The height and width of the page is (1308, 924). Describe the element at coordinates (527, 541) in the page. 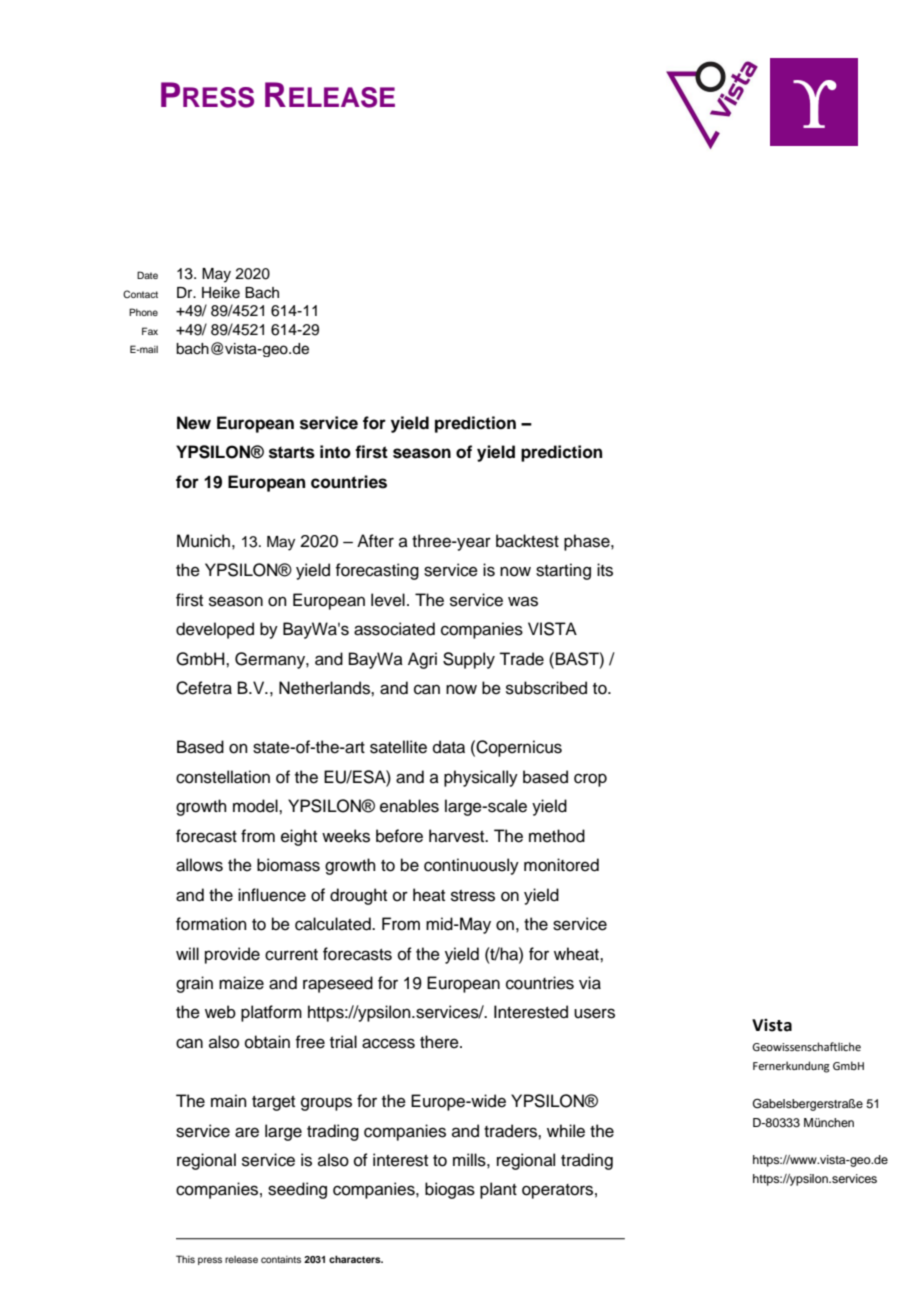

I see `backtest` at that location.
